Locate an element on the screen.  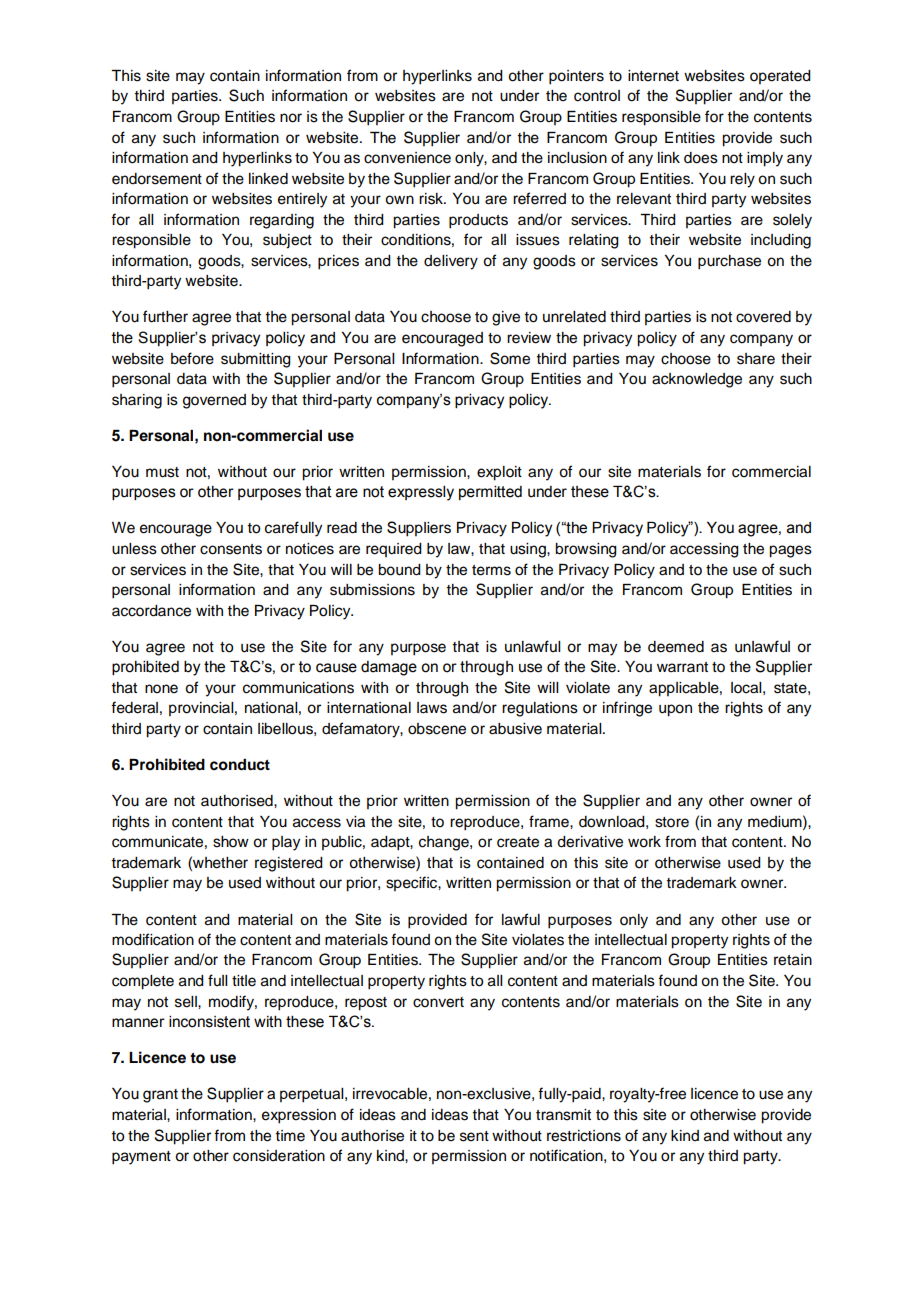
acknowledge is located at coordinates (697, 380).
